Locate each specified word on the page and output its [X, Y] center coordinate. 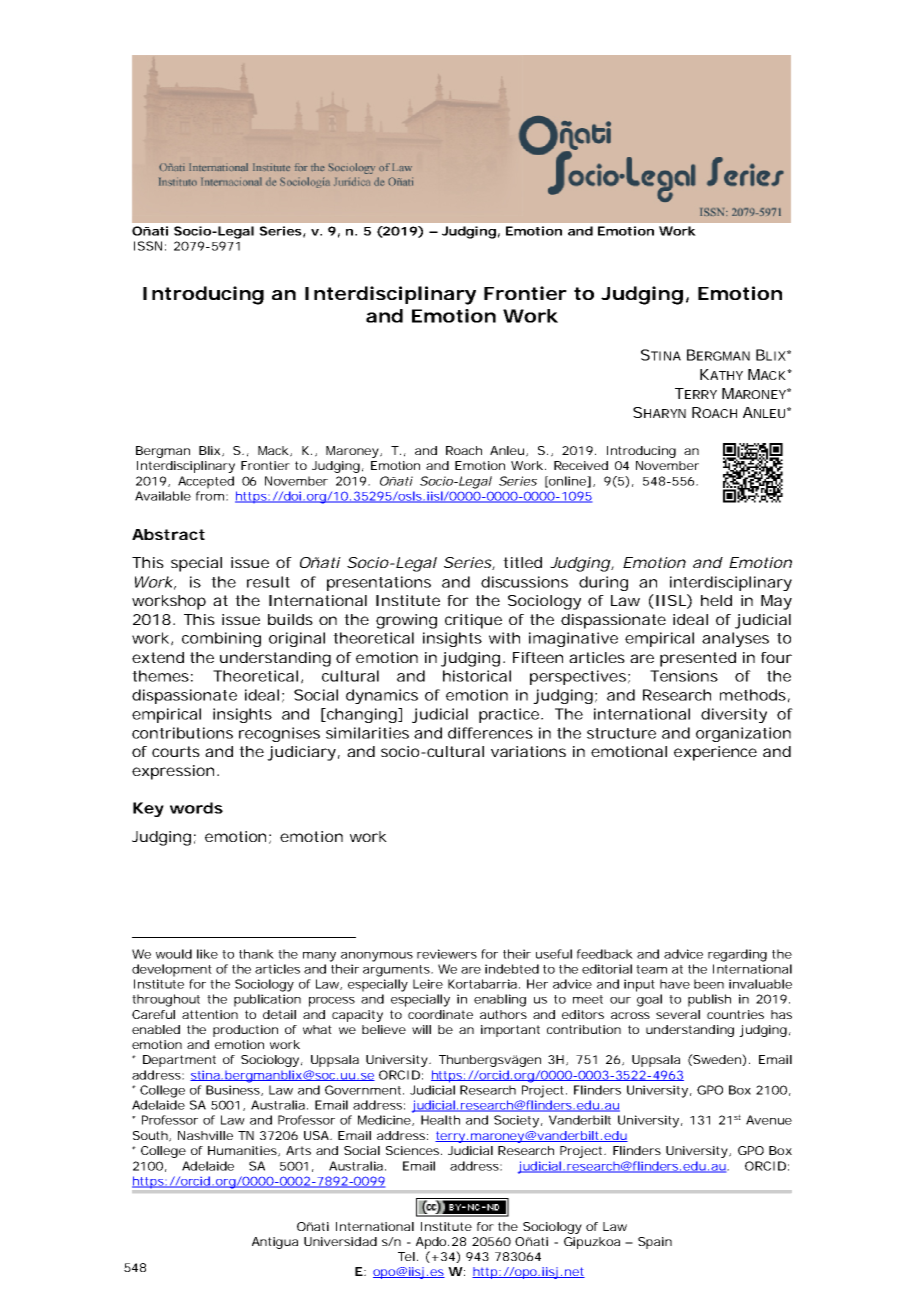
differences [490, 733]
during [603, 583]
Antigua [275, 1243]
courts [176, 751]
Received [581, 465]
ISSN [148, 246]
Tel [406, 1256]
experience [715, 753]
